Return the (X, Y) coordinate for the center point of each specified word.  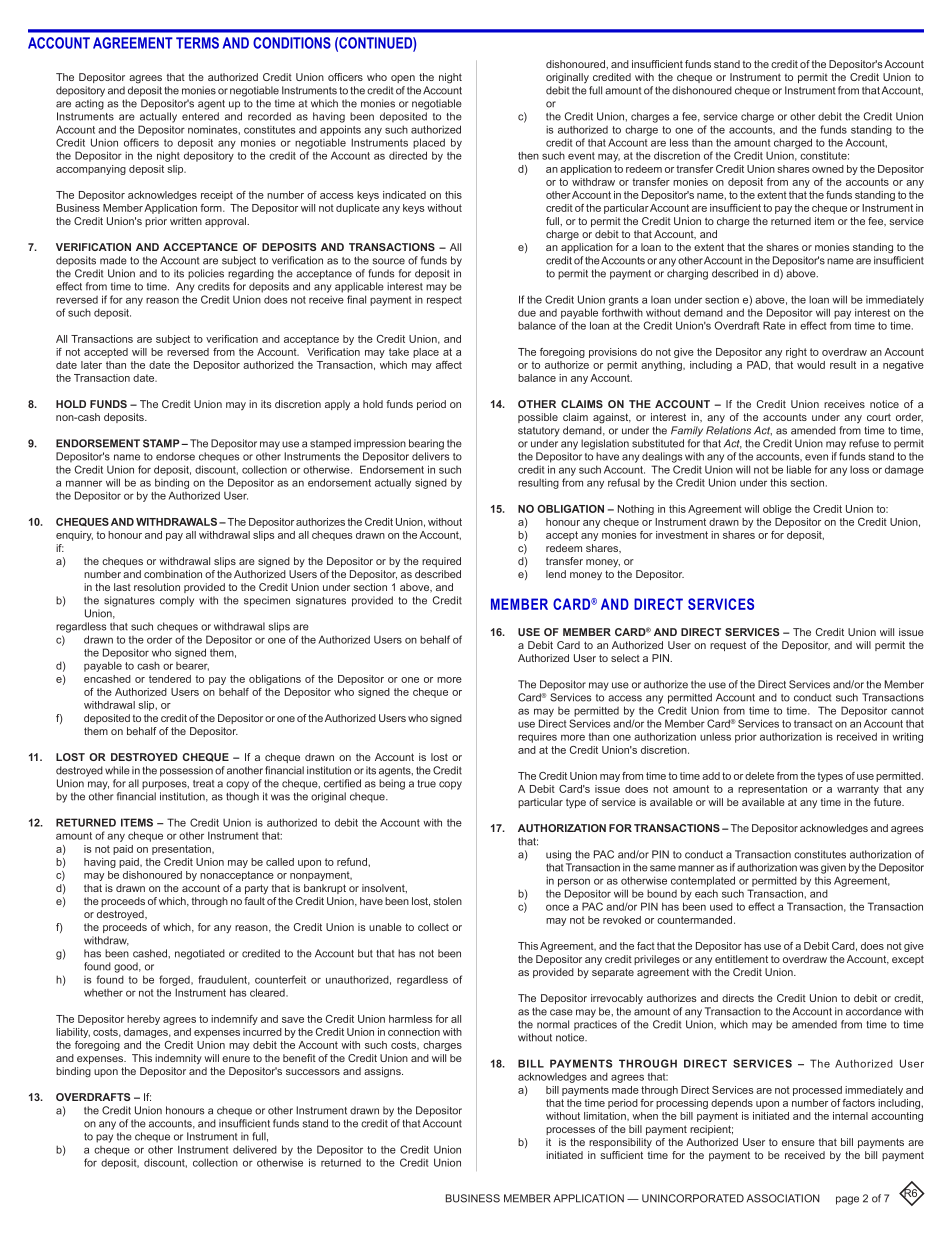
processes (570, 1131)
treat (203, 784)
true (426, 784)
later (91, 365)
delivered (255, 1149)
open (403, 79)
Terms (197, 43)
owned (828, 169)
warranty (858, 790)
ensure (798, 1143)
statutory (539, 432)
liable (799, 469)
